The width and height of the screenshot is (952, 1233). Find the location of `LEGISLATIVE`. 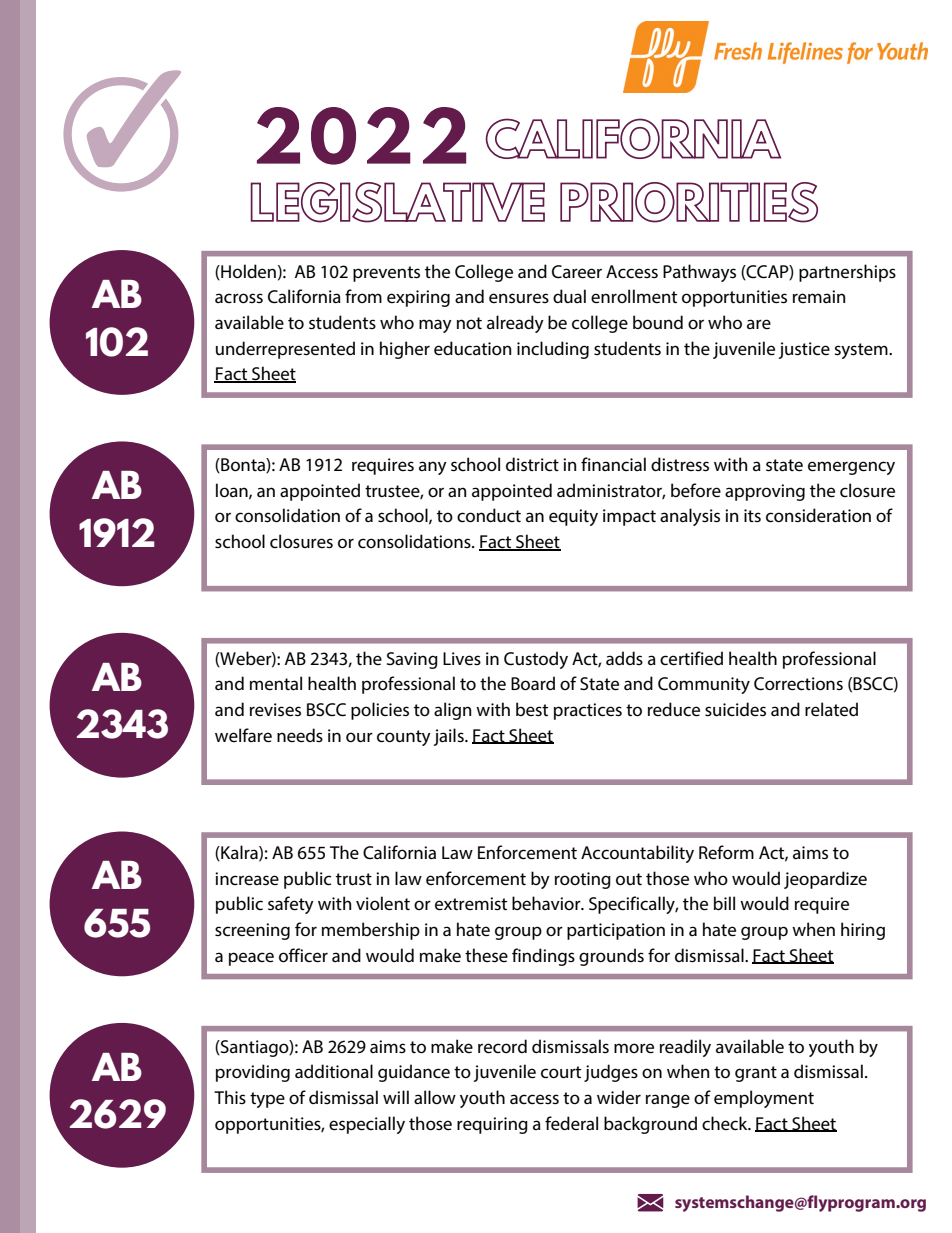

LEGISLATIVE is located at coordinates (398, 202).
